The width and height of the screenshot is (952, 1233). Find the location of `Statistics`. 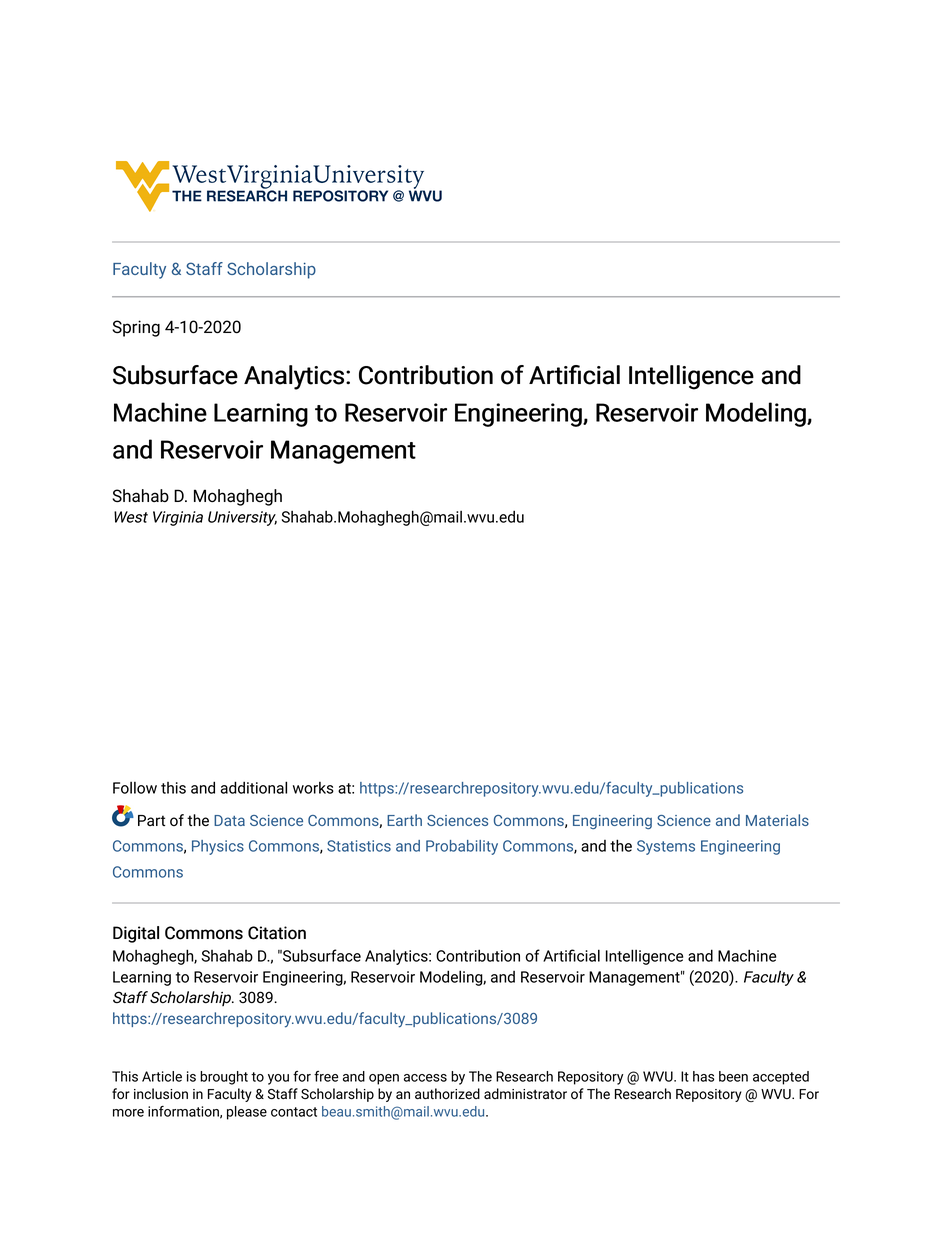

Statistics is located at coordinates (359, 846).
